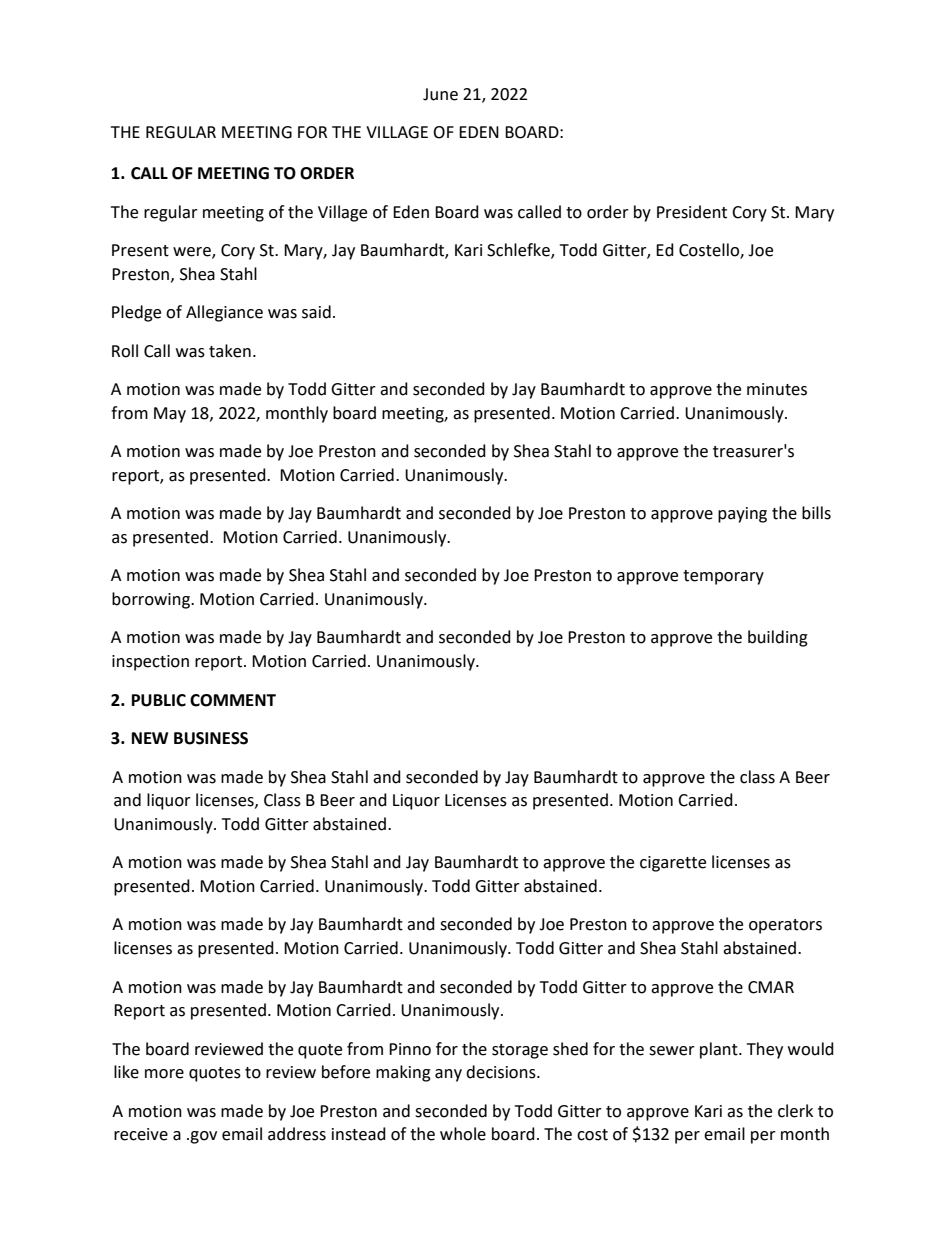 The width and height of the screenshot is (952, 1233). What do you see at coordinates (692, 212) in the screenshot?
I see `President` at bounding box center [692, 212].
